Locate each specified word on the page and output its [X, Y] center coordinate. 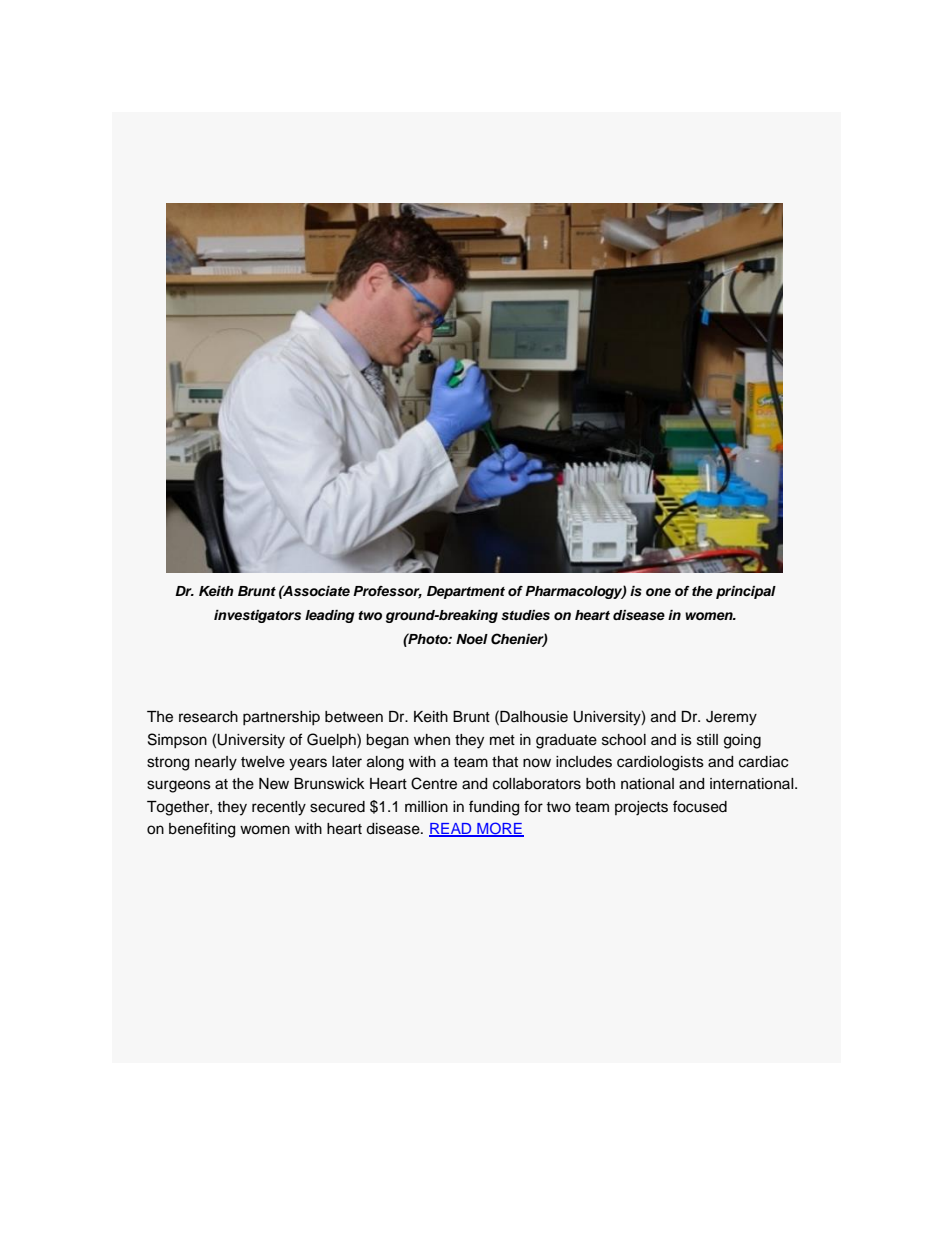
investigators [257, 616]
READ [451, 830]
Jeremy [731, 718]
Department [466, 592]
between [354, 717]
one [658, 592]
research [208, 717]
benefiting [202, 830]
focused [700, 806]
